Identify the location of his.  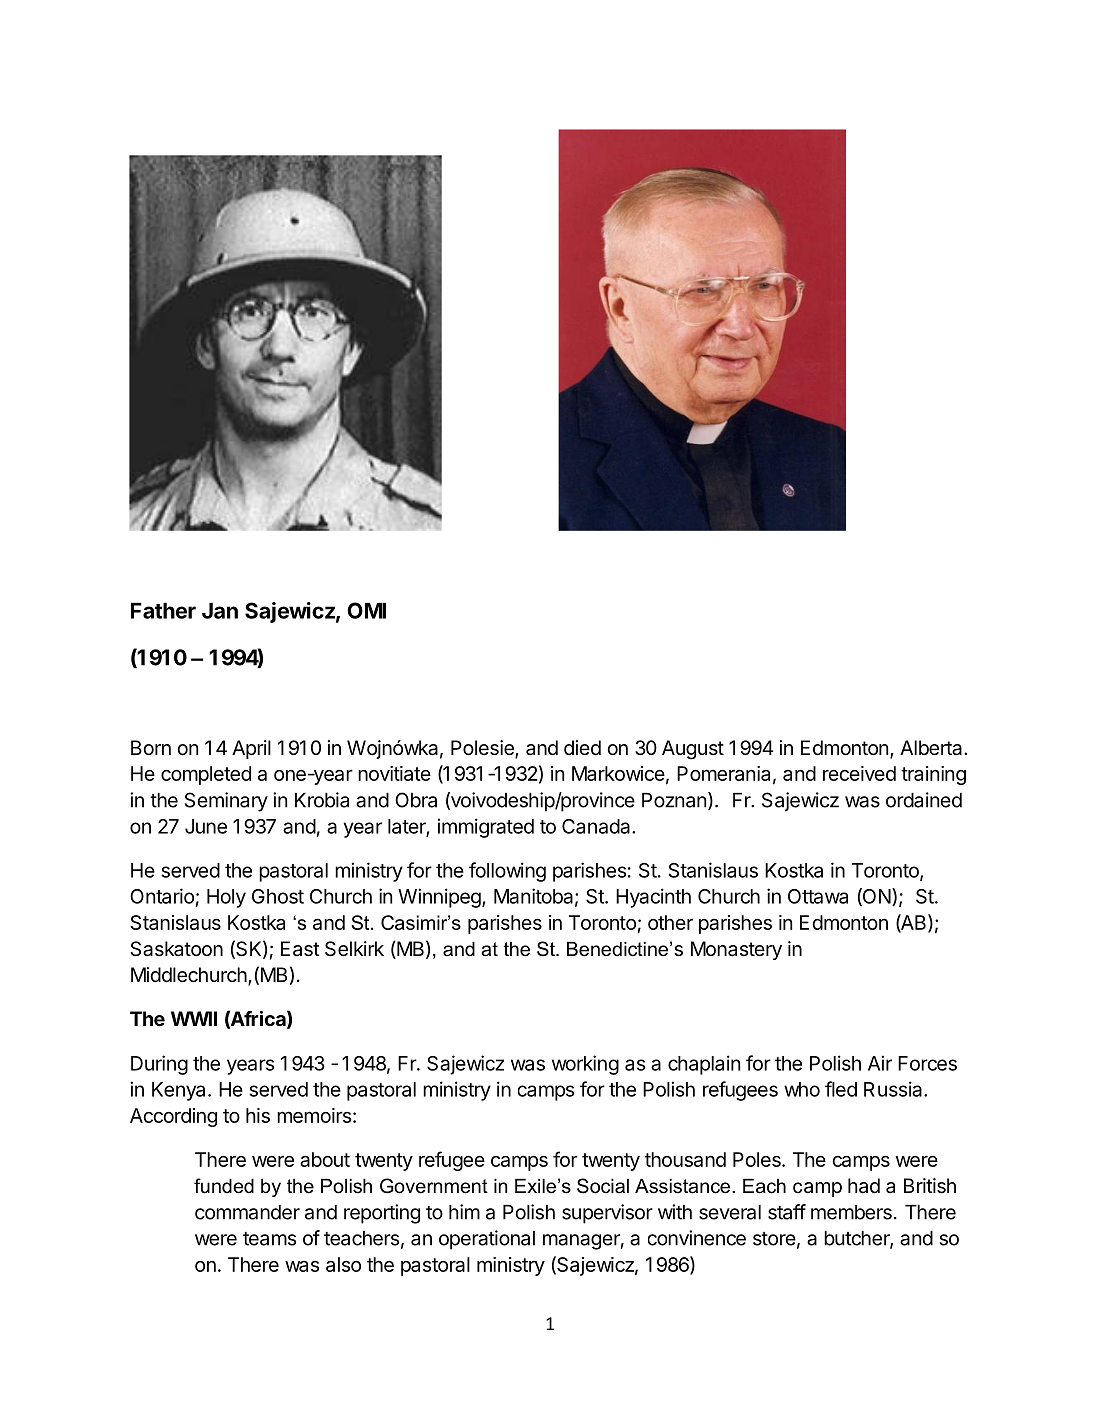
(258, 1115).
